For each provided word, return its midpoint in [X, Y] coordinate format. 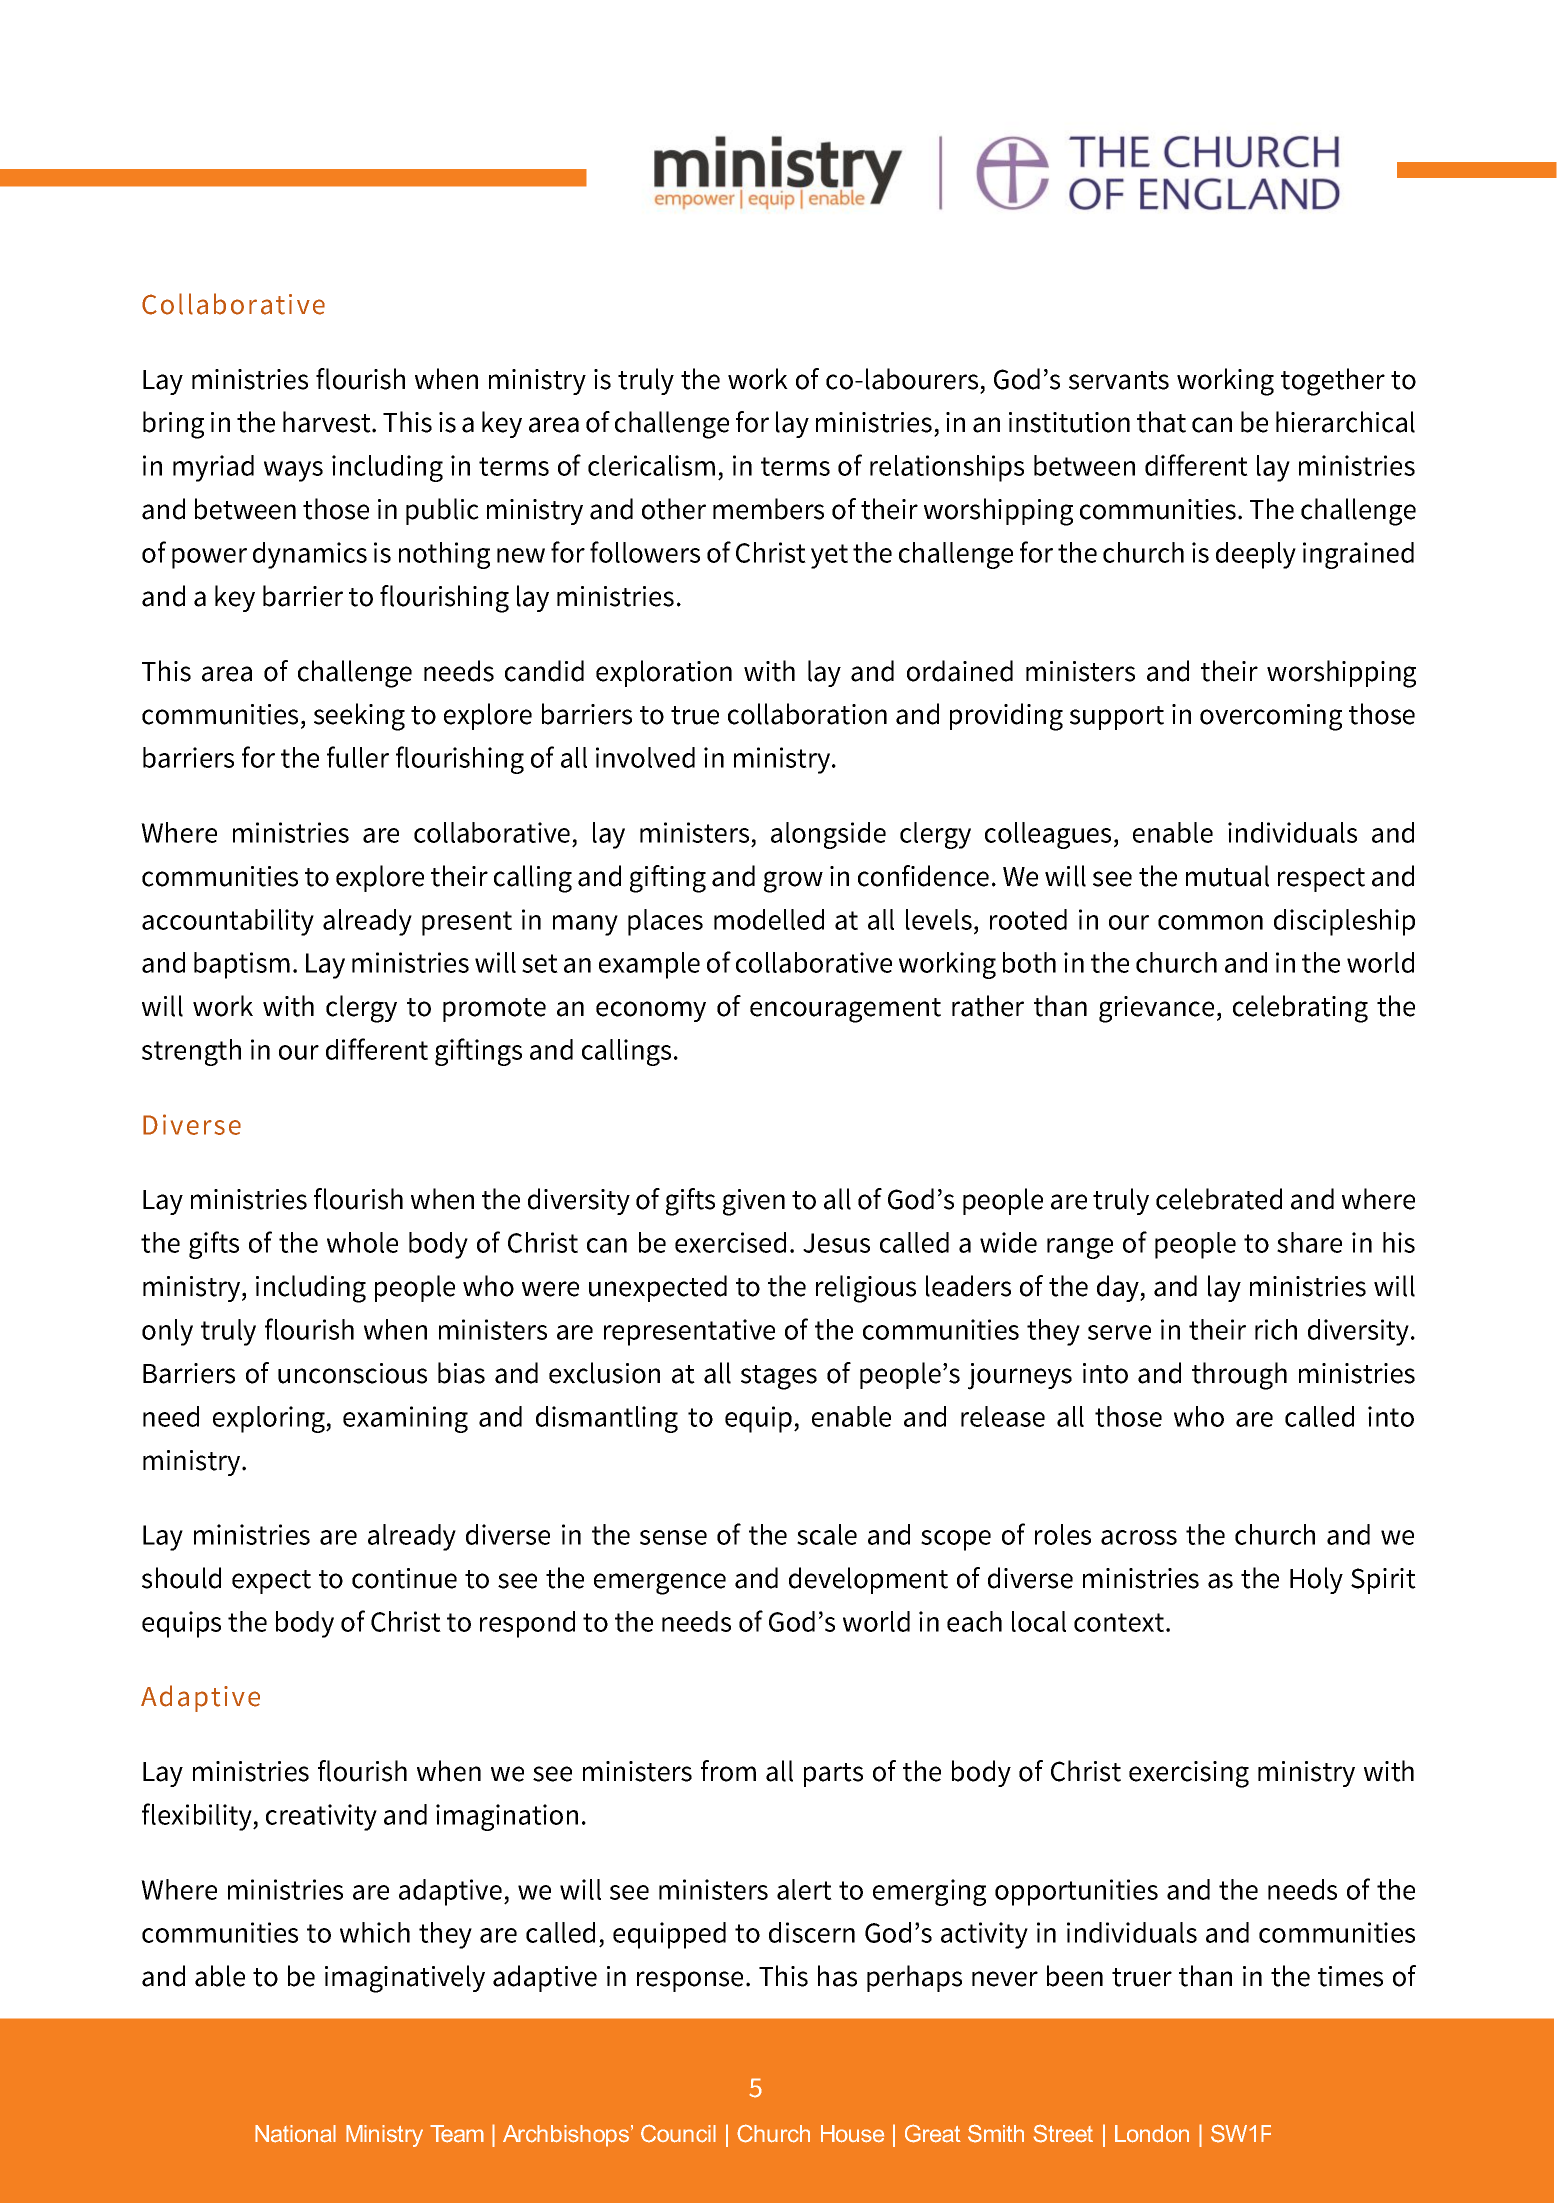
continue [404, 1578]
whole [362, 1242]
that [1161, 422]
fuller [358, 757]
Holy [1316, 1580]
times [1350, 1976]
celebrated [1219, 1199]
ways [293, 471]
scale [827, 1534]
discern [812, 1932]
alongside [828, 835]
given [754, 1202]
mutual [1227, 876]
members [768, 509]
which [375, 1932]
